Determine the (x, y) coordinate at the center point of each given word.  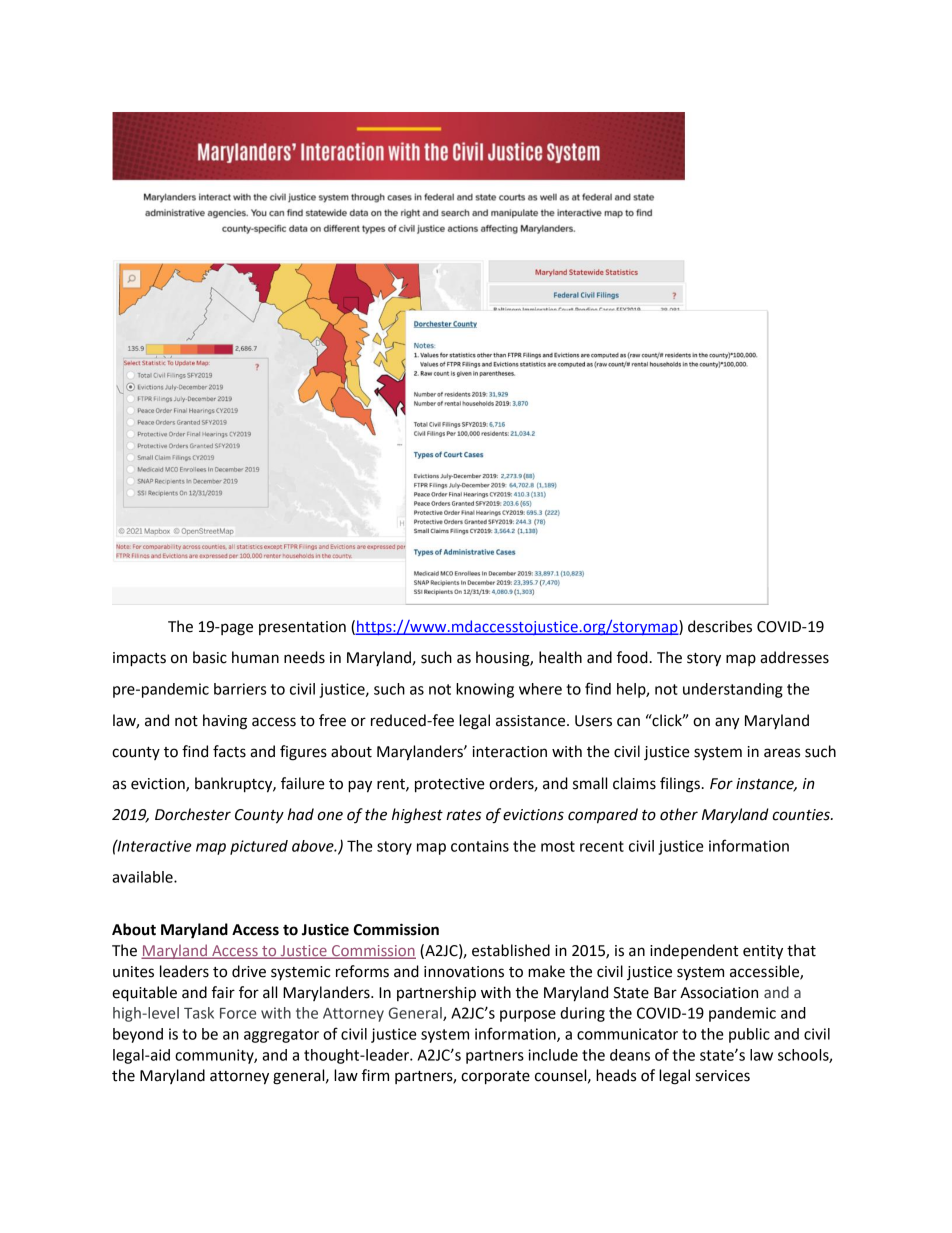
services (722, 1076)
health (560, 657)
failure (303, 783)
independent (694, 951)
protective (450, 785)
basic (210, 657)
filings (680, 785)
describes (720, 626)
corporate (495, 1078)
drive (249, 971)
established (511, 950)
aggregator (281, 1036)
